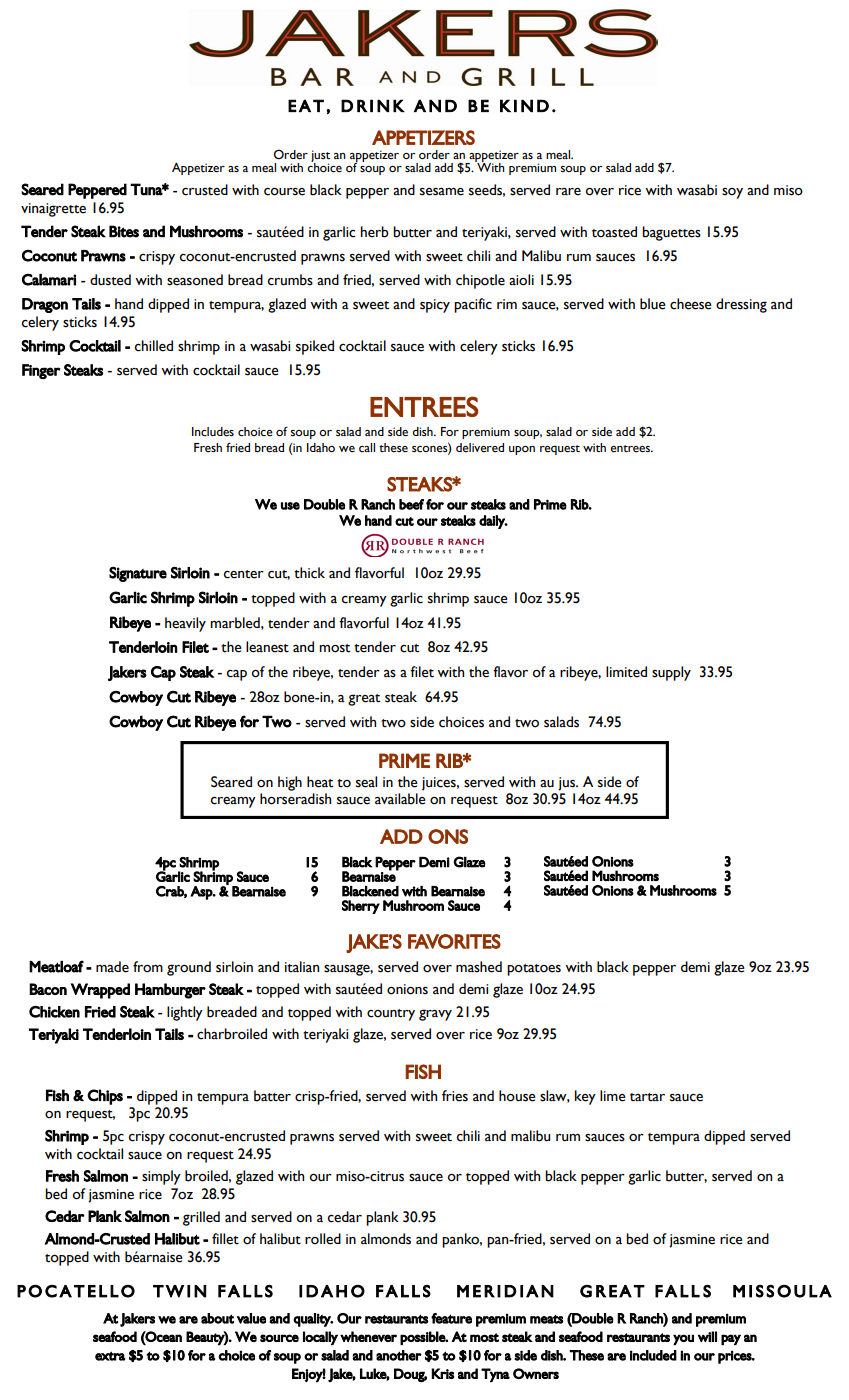  Describe the element at coordinates (110, 1356) in the page. I see `extra` at that location.
